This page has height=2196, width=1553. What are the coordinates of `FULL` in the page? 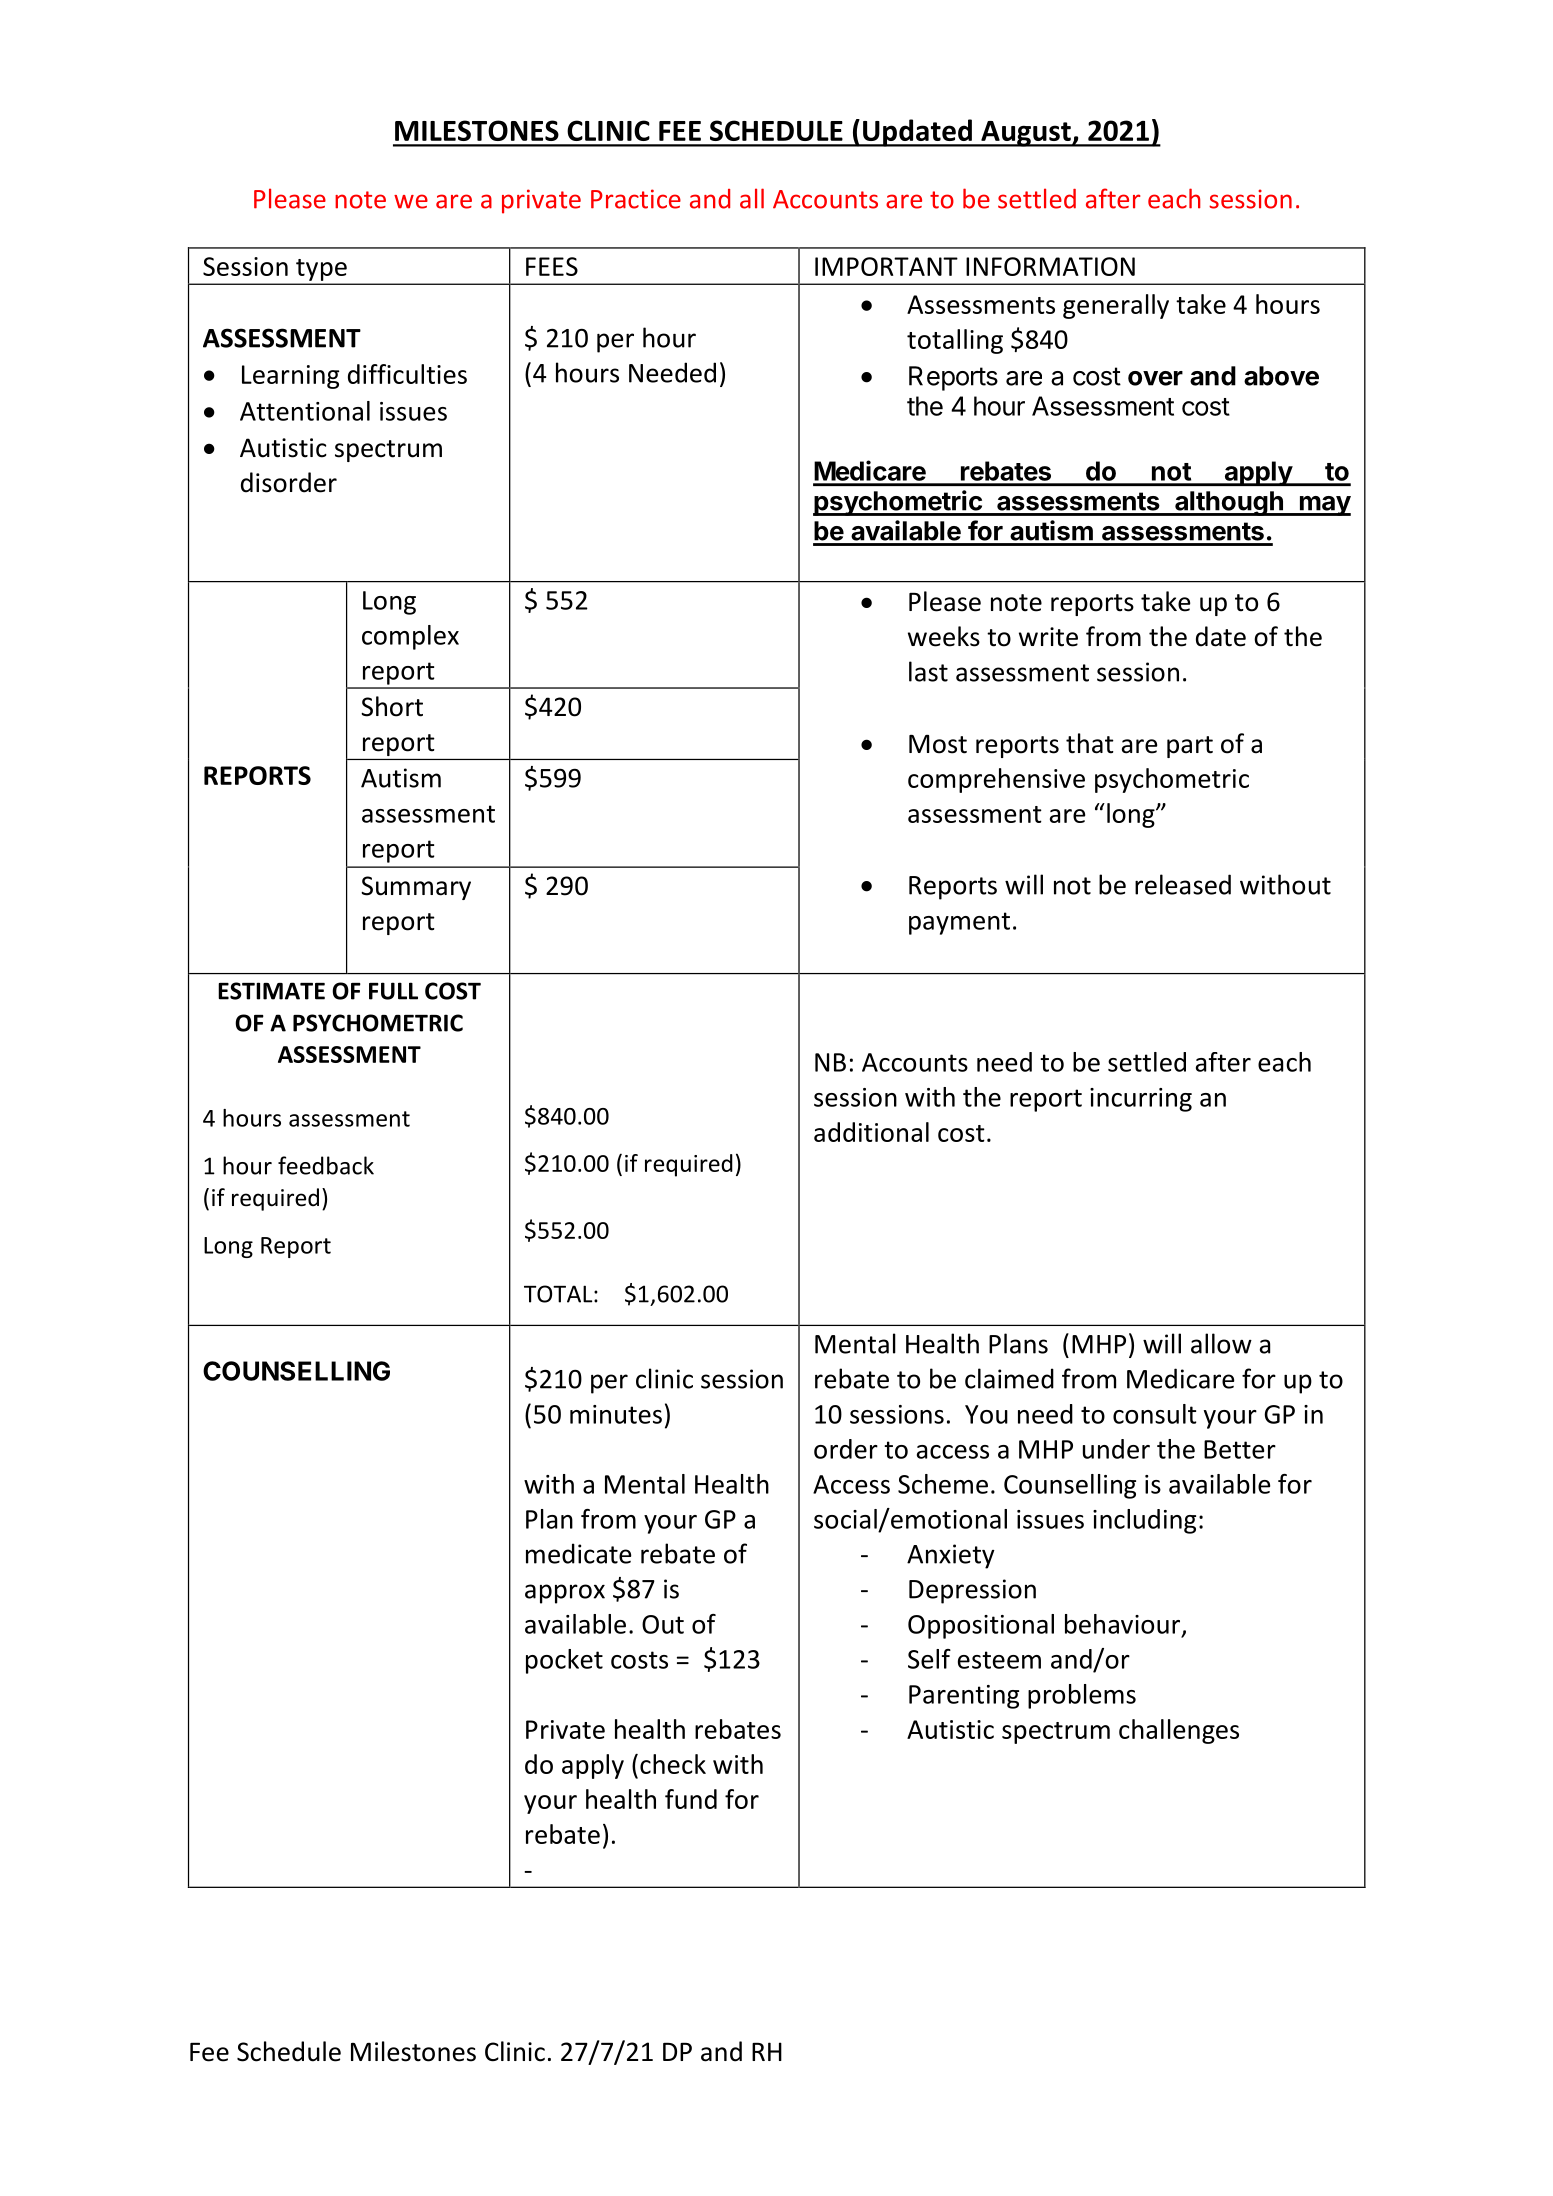 It's located at (393, 991).
